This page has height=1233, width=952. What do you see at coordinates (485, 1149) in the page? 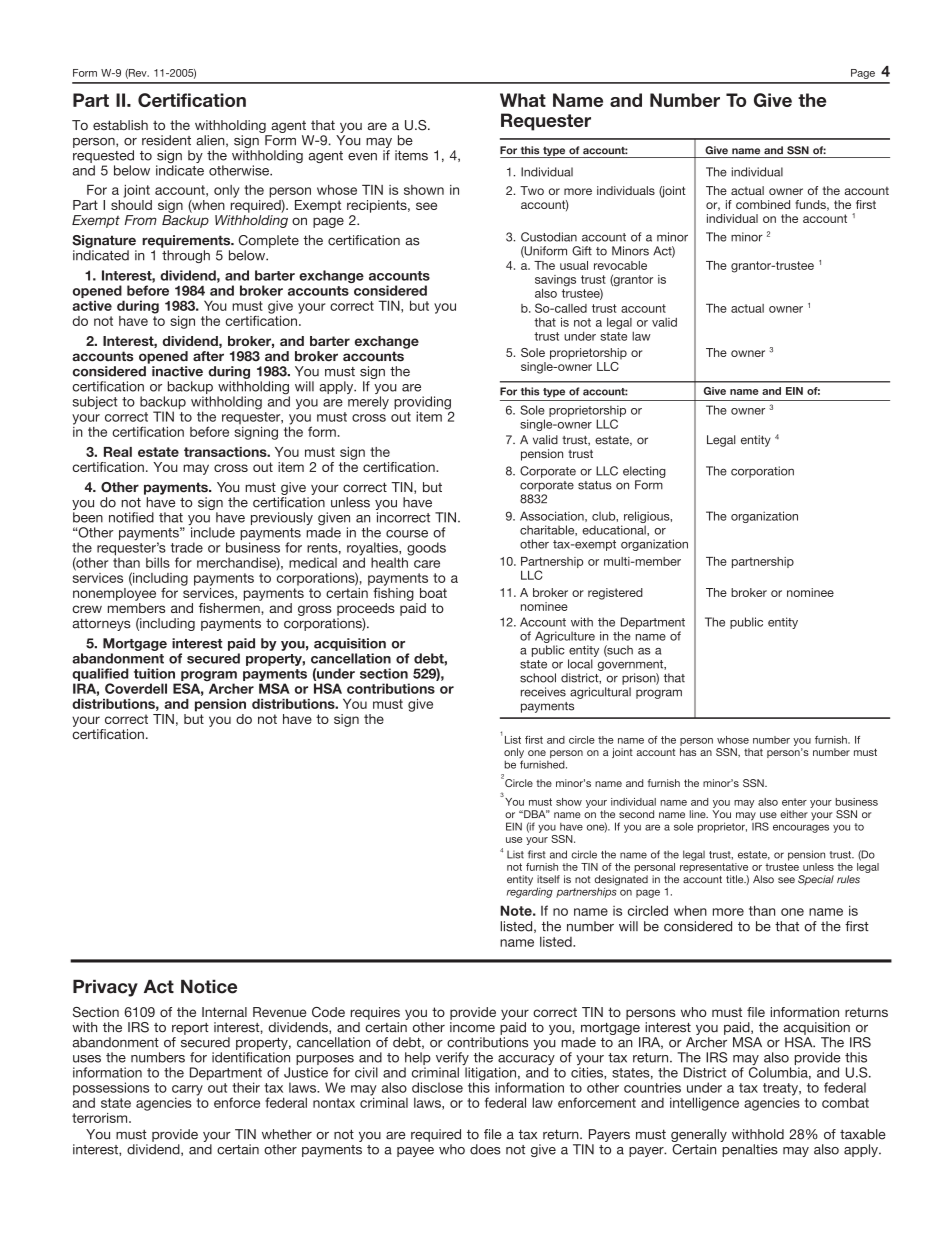
I see `does` at bounding box center [485, 1149].
